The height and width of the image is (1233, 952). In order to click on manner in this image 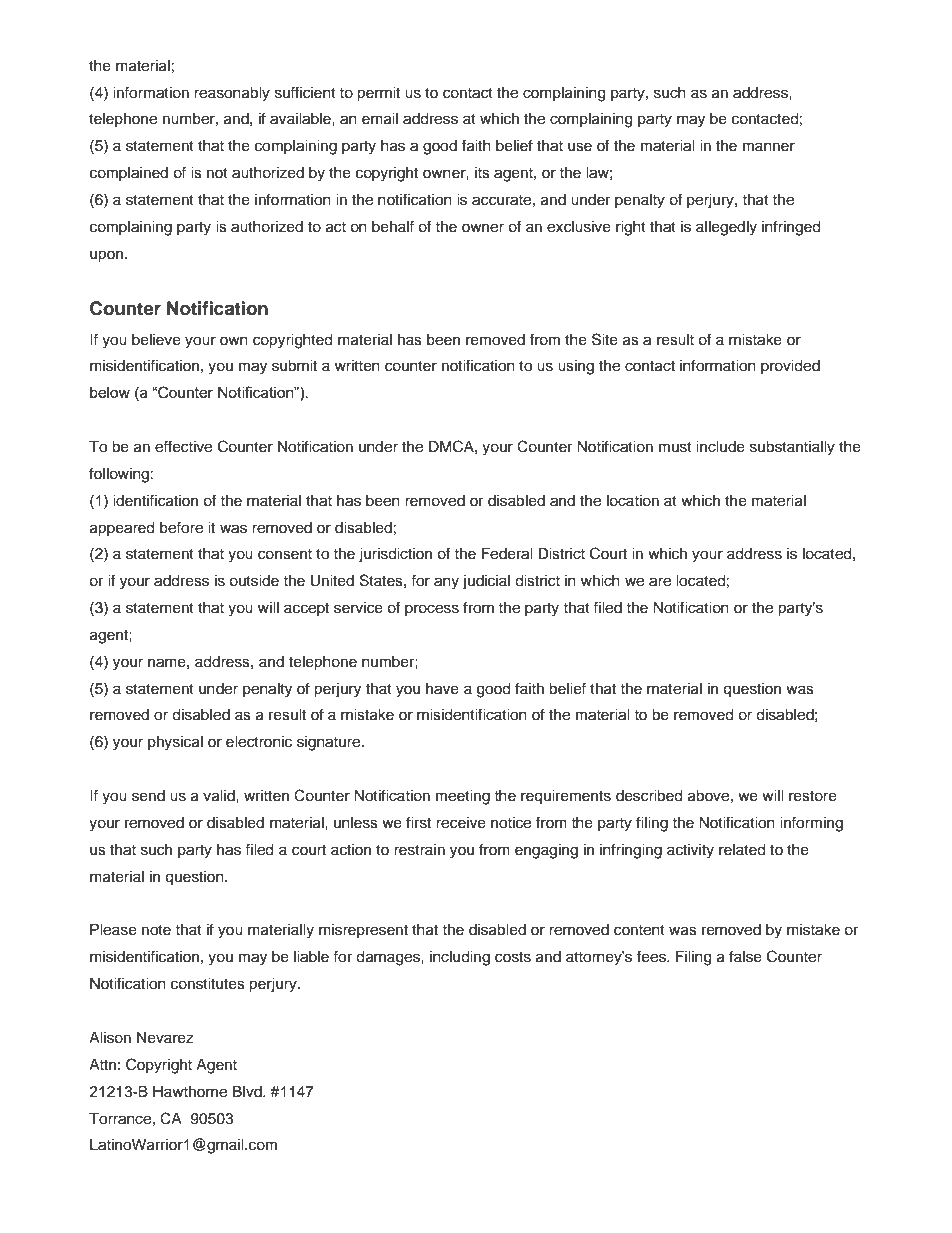, I will do `click(769, 147)`.
